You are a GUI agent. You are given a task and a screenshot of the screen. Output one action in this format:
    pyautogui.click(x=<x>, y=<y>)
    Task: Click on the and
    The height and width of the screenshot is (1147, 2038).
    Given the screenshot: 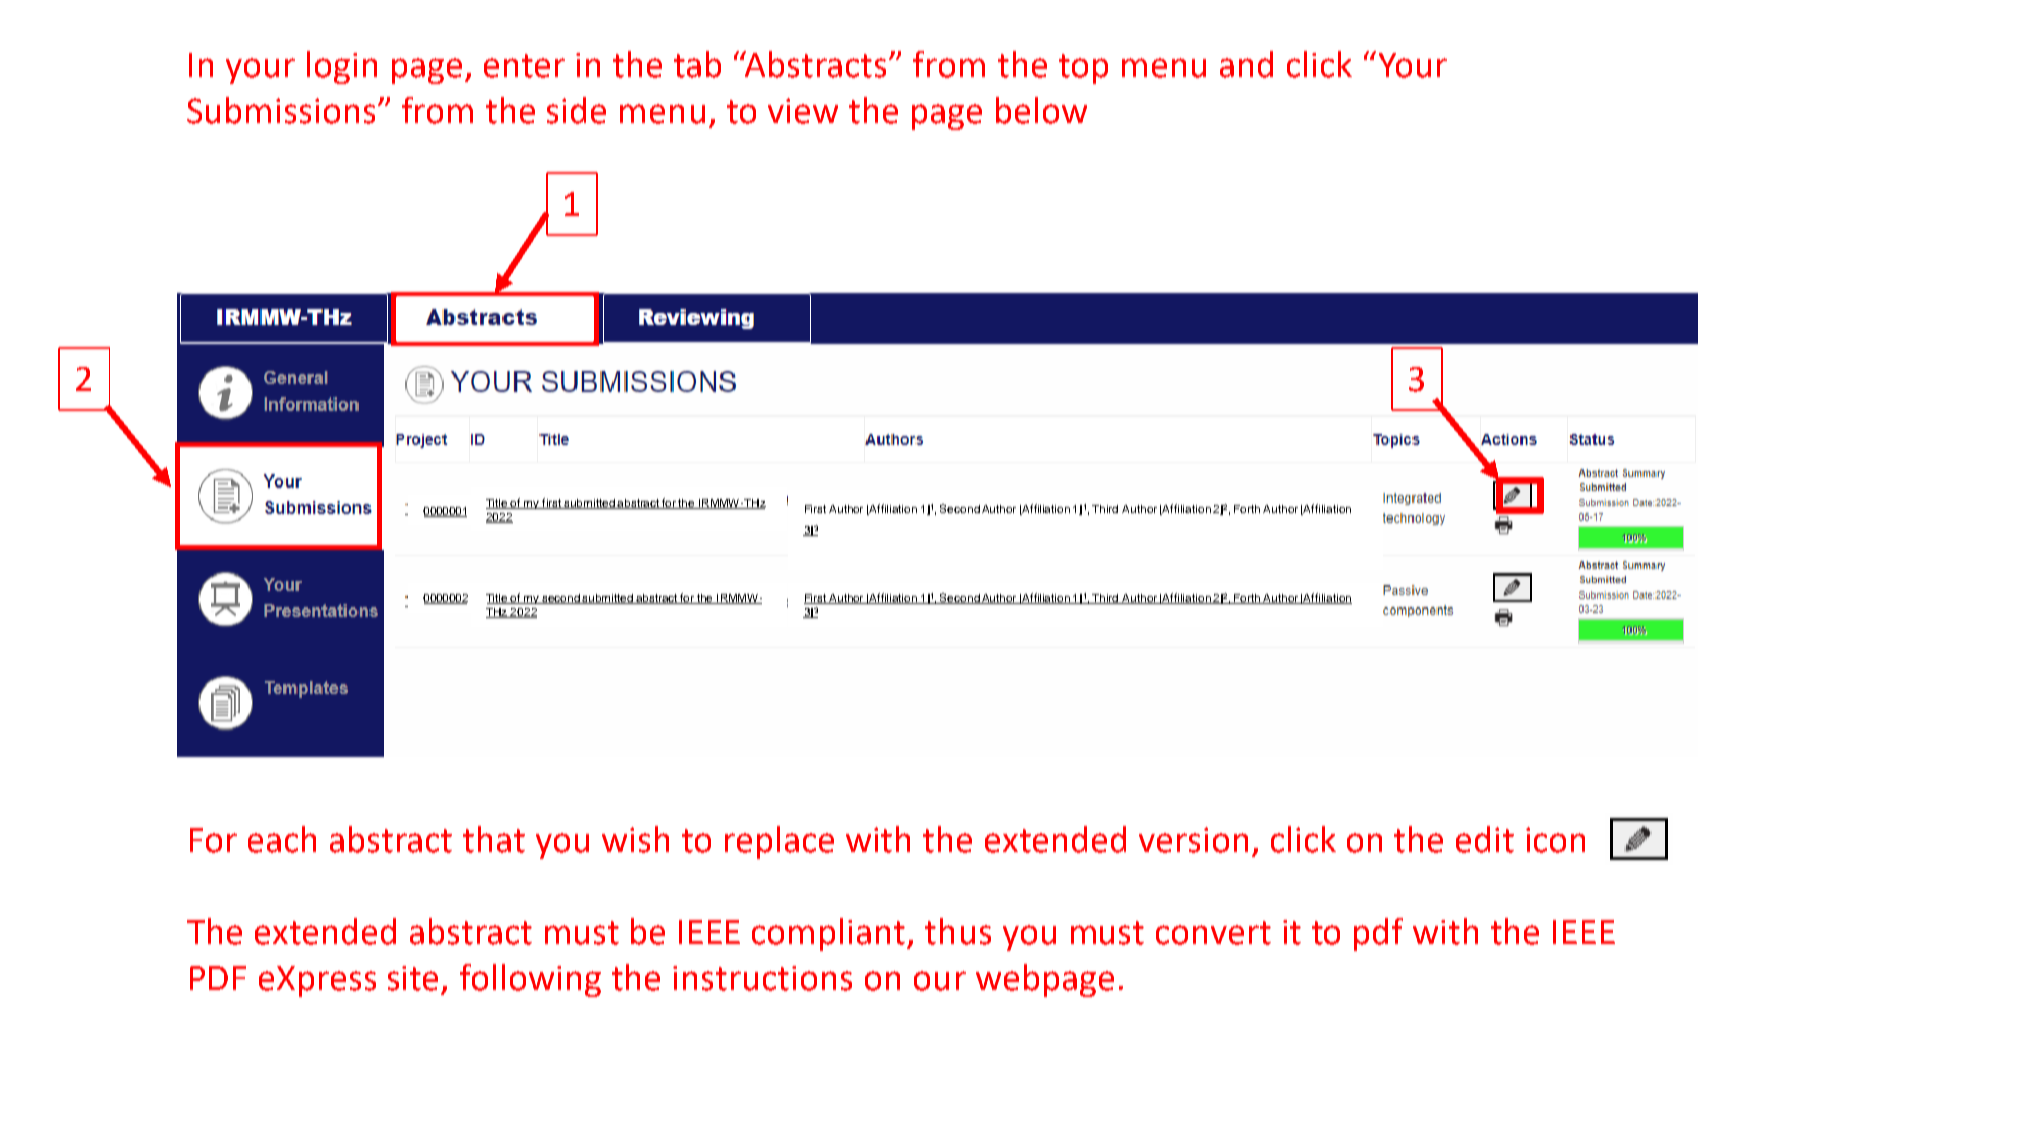 What is the action you would take?
    pyautogui.click(x=1246, y=64)
